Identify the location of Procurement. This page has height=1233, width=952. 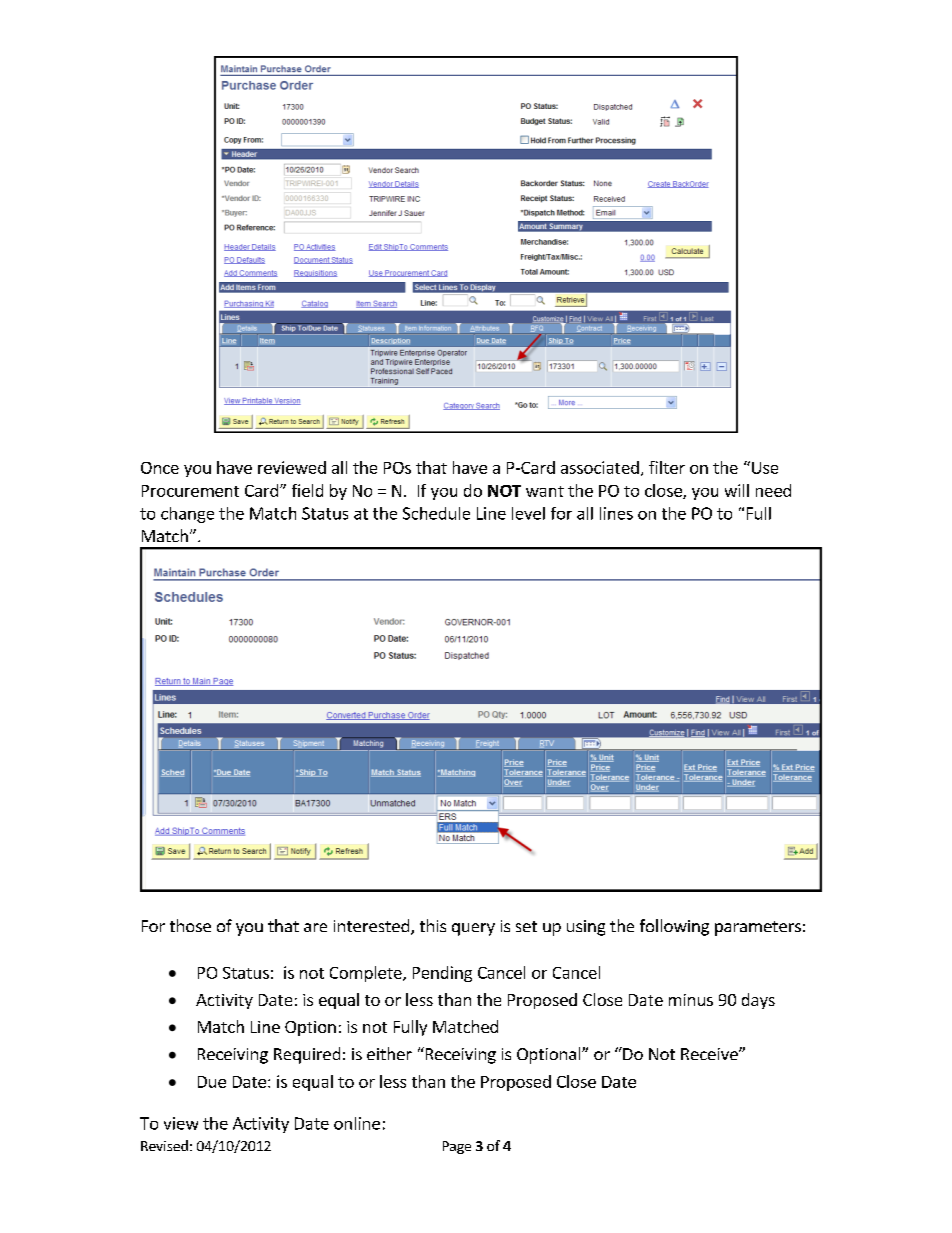
(190, 491).
